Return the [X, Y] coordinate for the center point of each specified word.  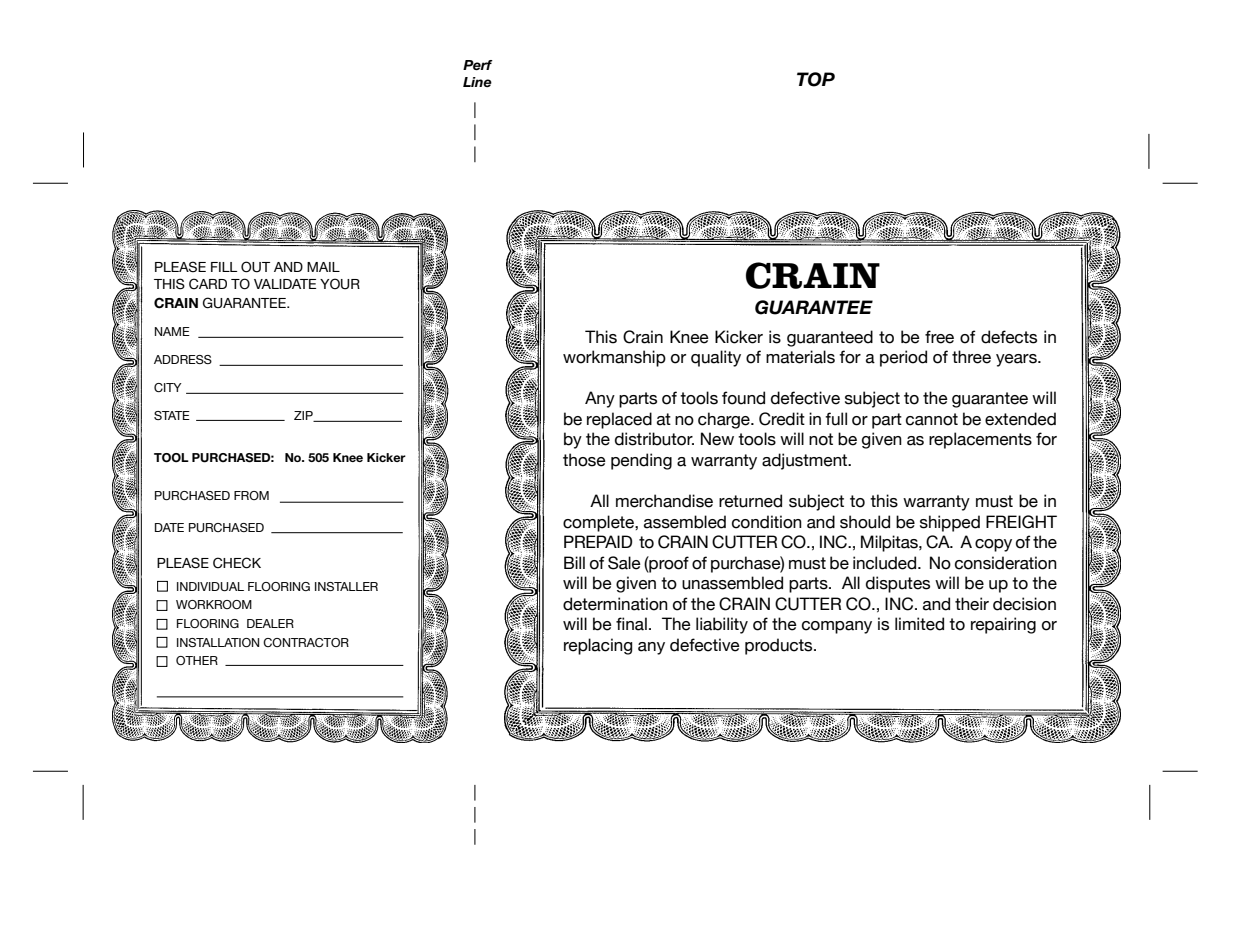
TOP [816, 79]
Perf [478, 65]
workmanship [614, 358]
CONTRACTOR [306, 642]
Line [477, 82]
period [903, 358]
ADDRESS [183, 359]
